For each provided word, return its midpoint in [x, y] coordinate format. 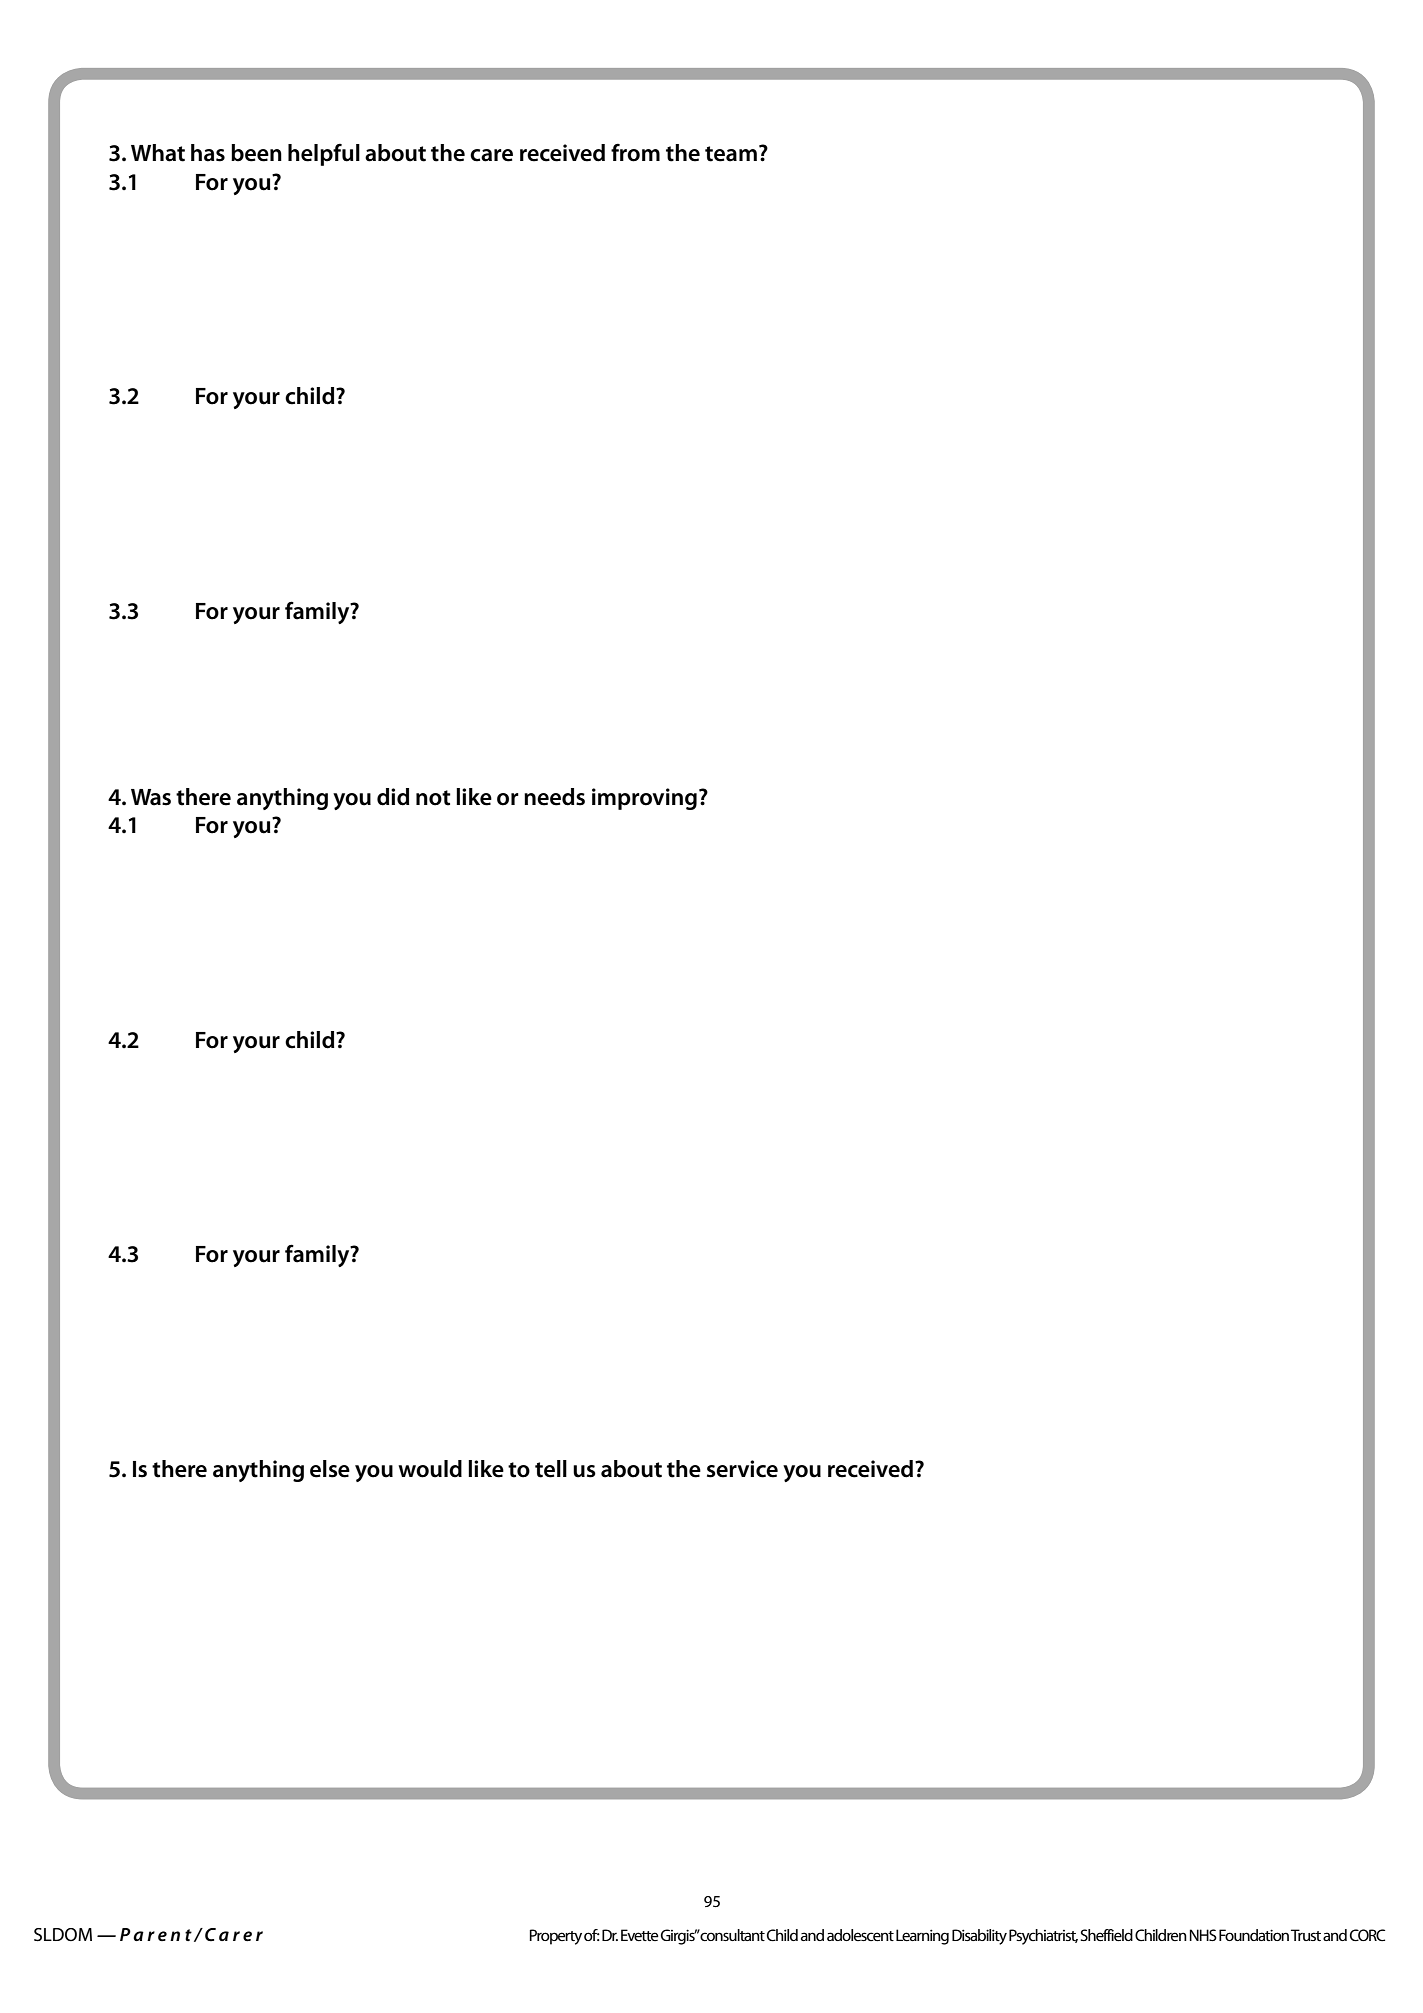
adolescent [860, 1935]
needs [554, 797]
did [393, 797]
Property [556, 1937]
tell [551, 1469]
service [742, 1469]
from [635, 152]
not [433, 798]
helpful [324, 154]
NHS [1203, 1935]
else [330, 1469]
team [731, 154]
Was [151, 797]
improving [644, 799]
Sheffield [1106, 1935]
